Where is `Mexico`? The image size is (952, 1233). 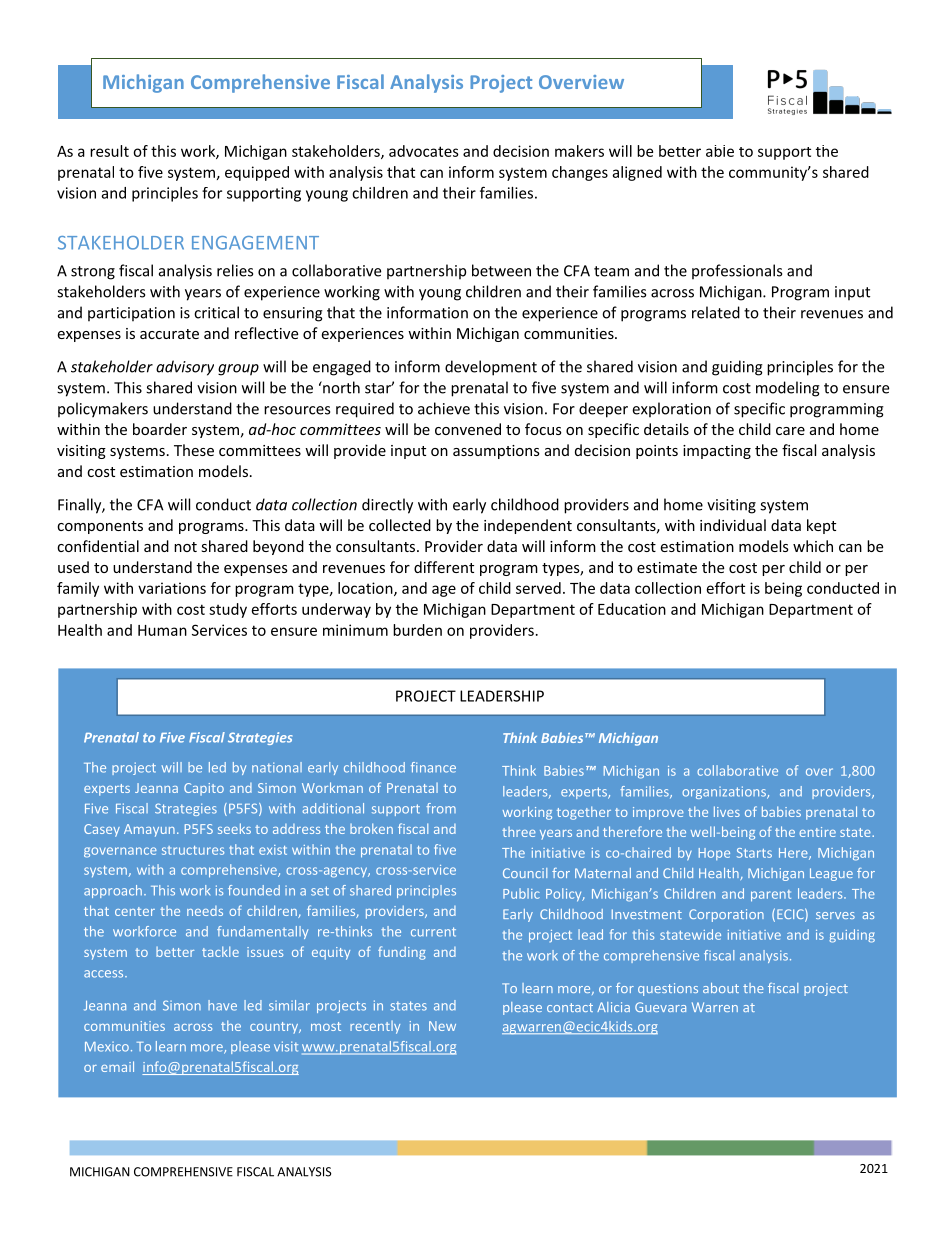
Mexico is located at coordinates (107, 1047).
